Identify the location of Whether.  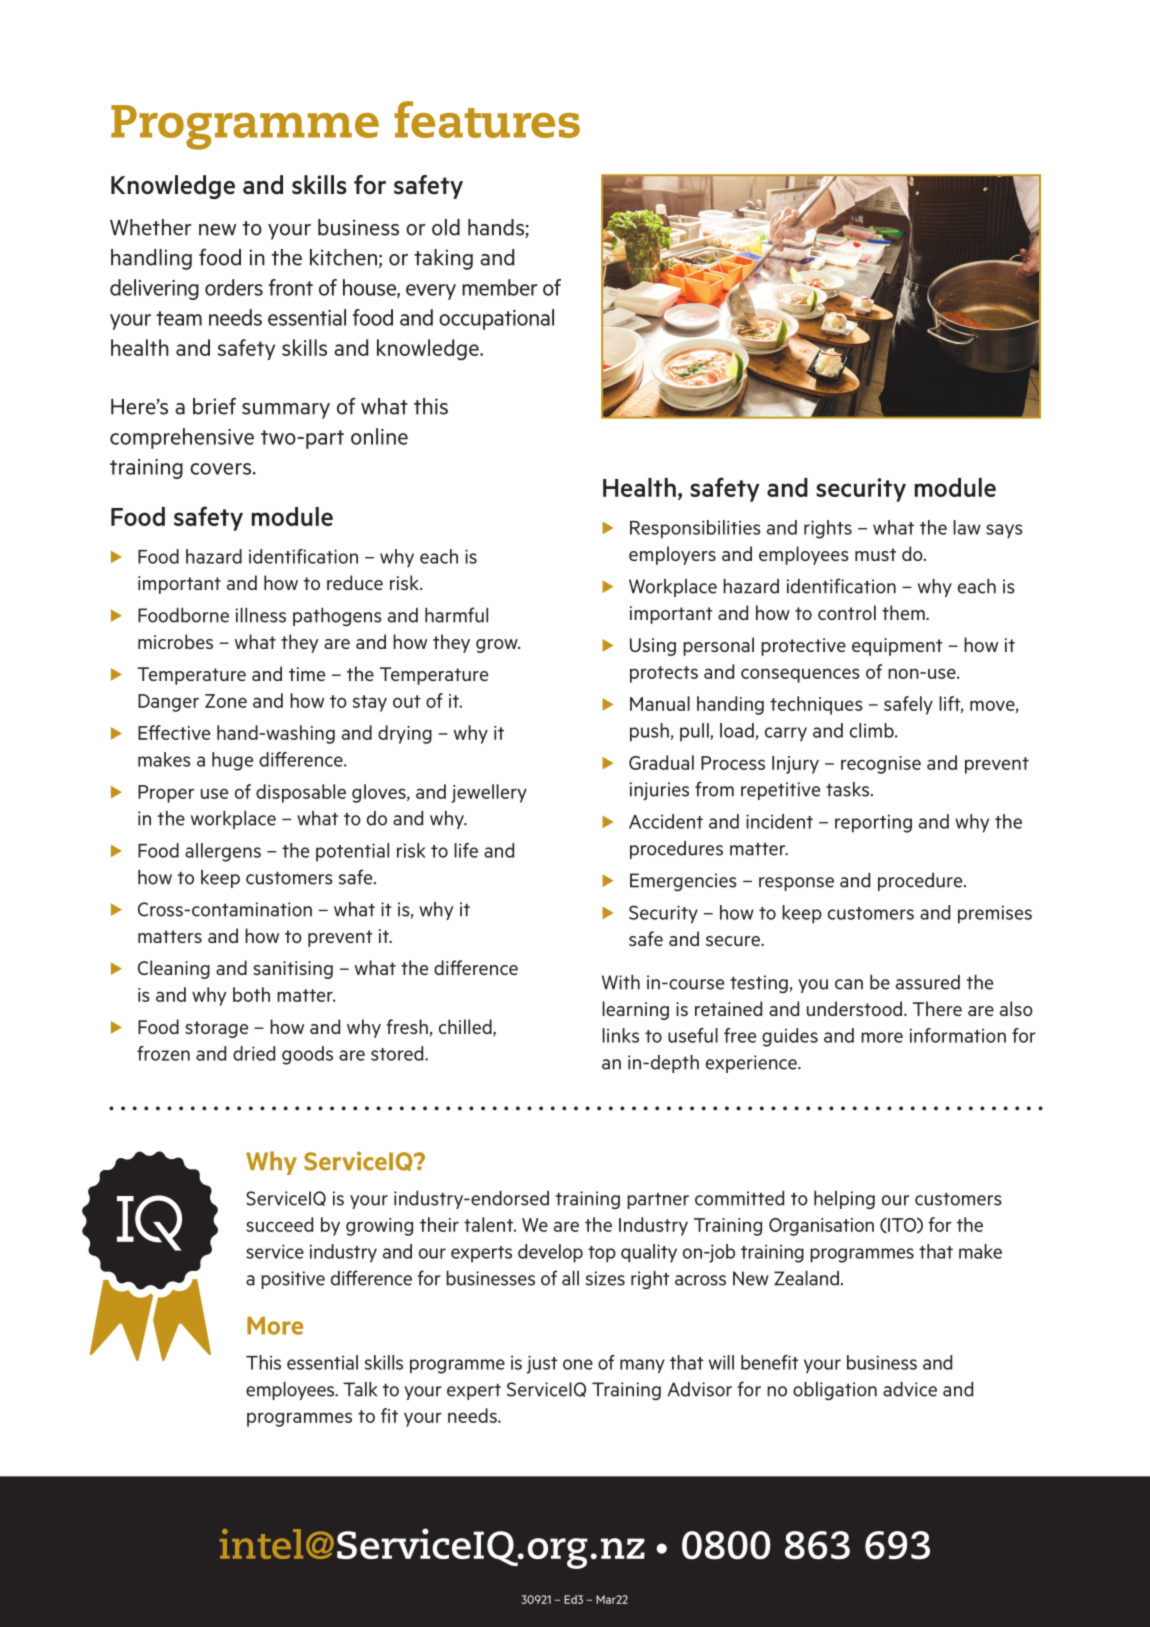
(150, 227).
